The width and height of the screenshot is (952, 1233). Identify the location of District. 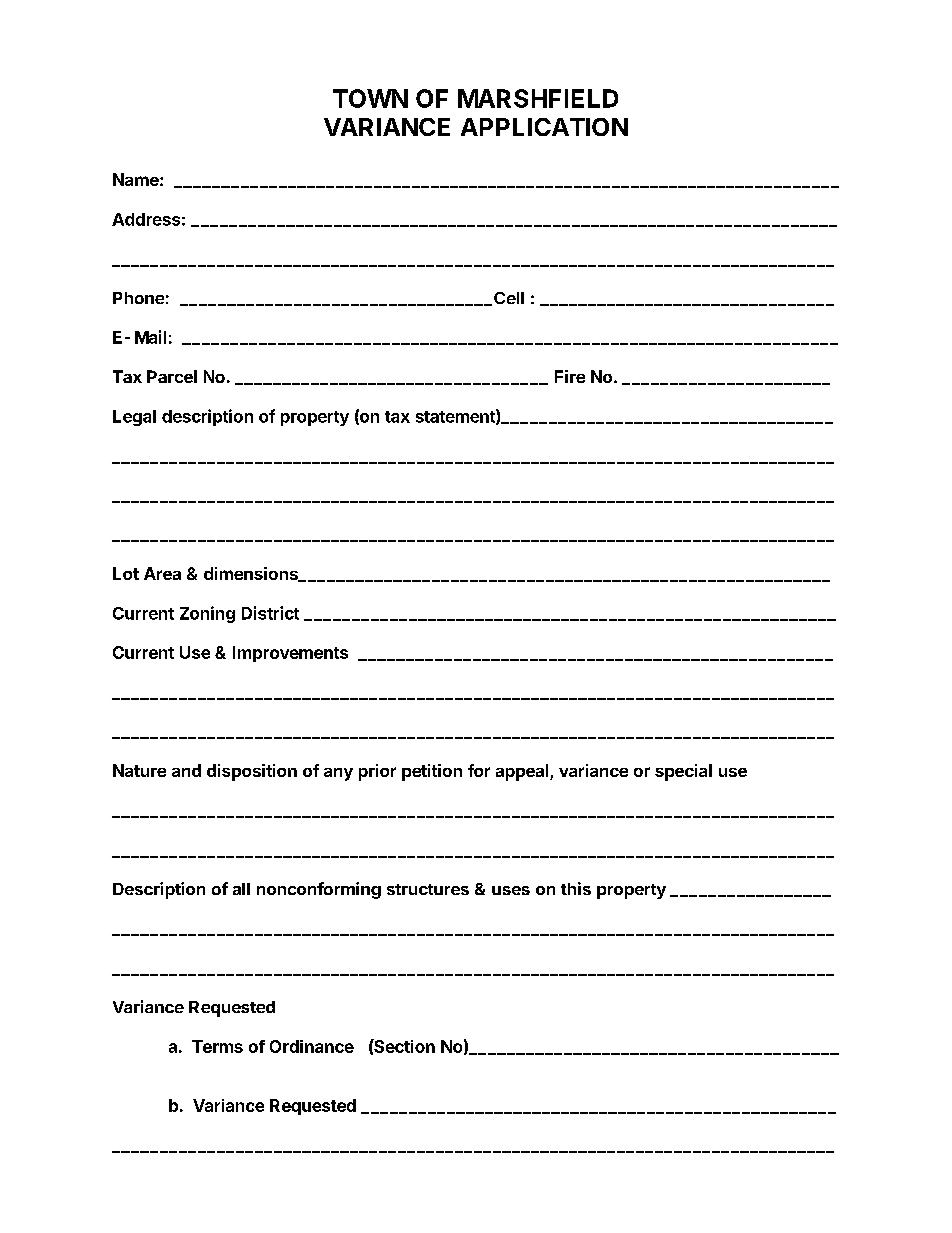
(270, 613).
